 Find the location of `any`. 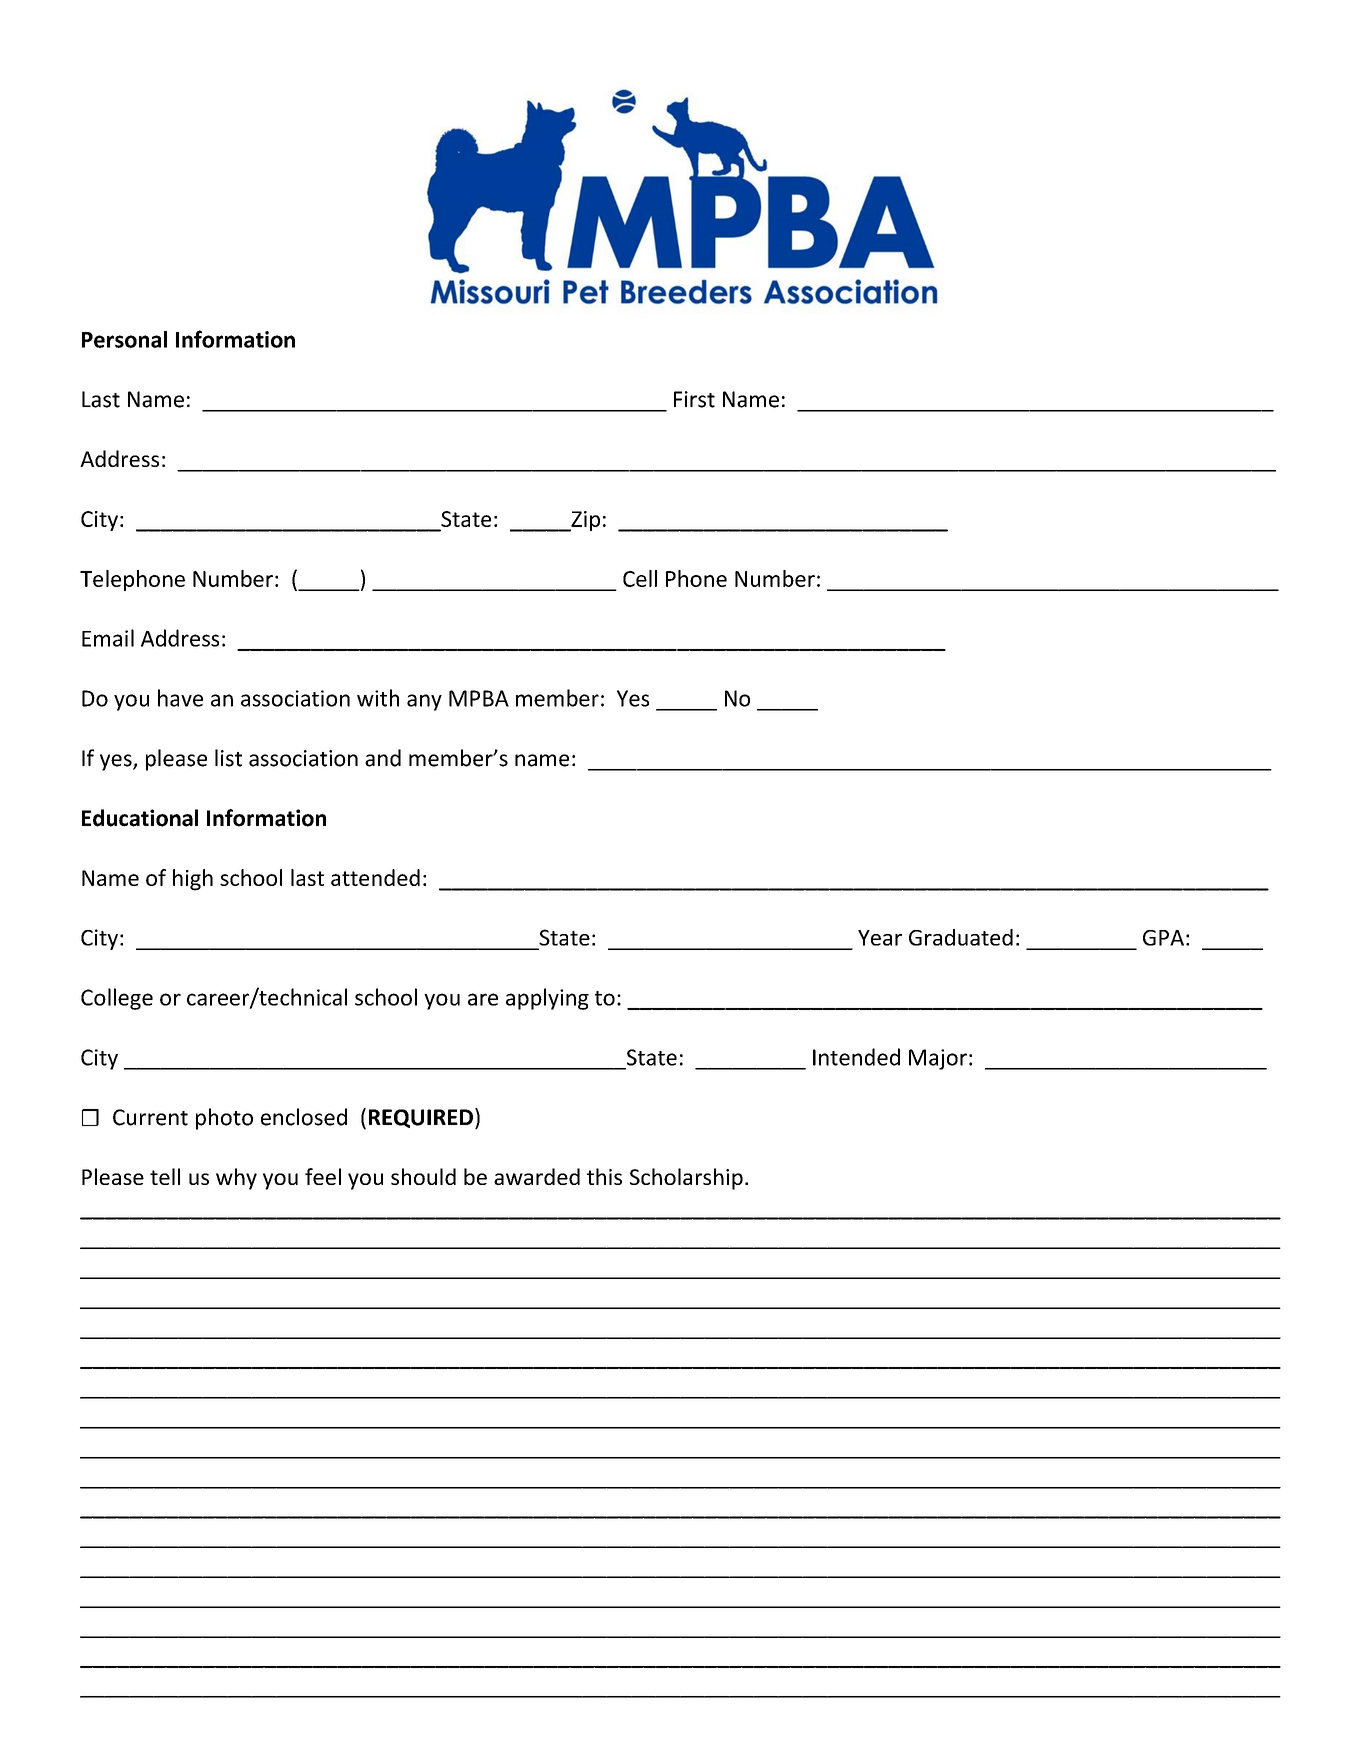

any is located at coordinates (424, 702).
